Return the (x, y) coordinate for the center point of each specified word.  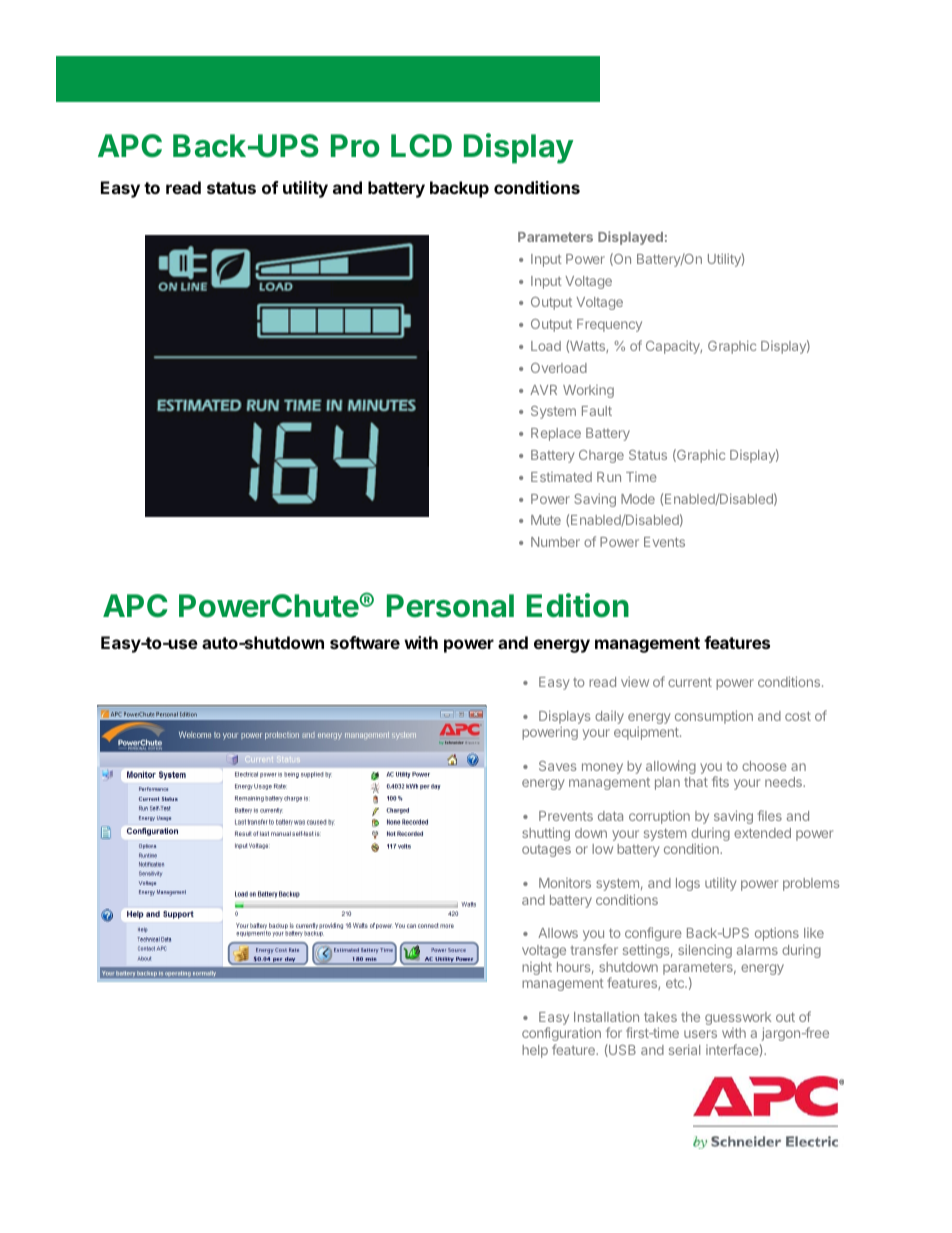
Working (588, 391)
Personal (450, 606)
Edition (578, 605)
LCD (421, 146)
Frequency (609, 325)
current (690, 682)
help (535, 1051)
